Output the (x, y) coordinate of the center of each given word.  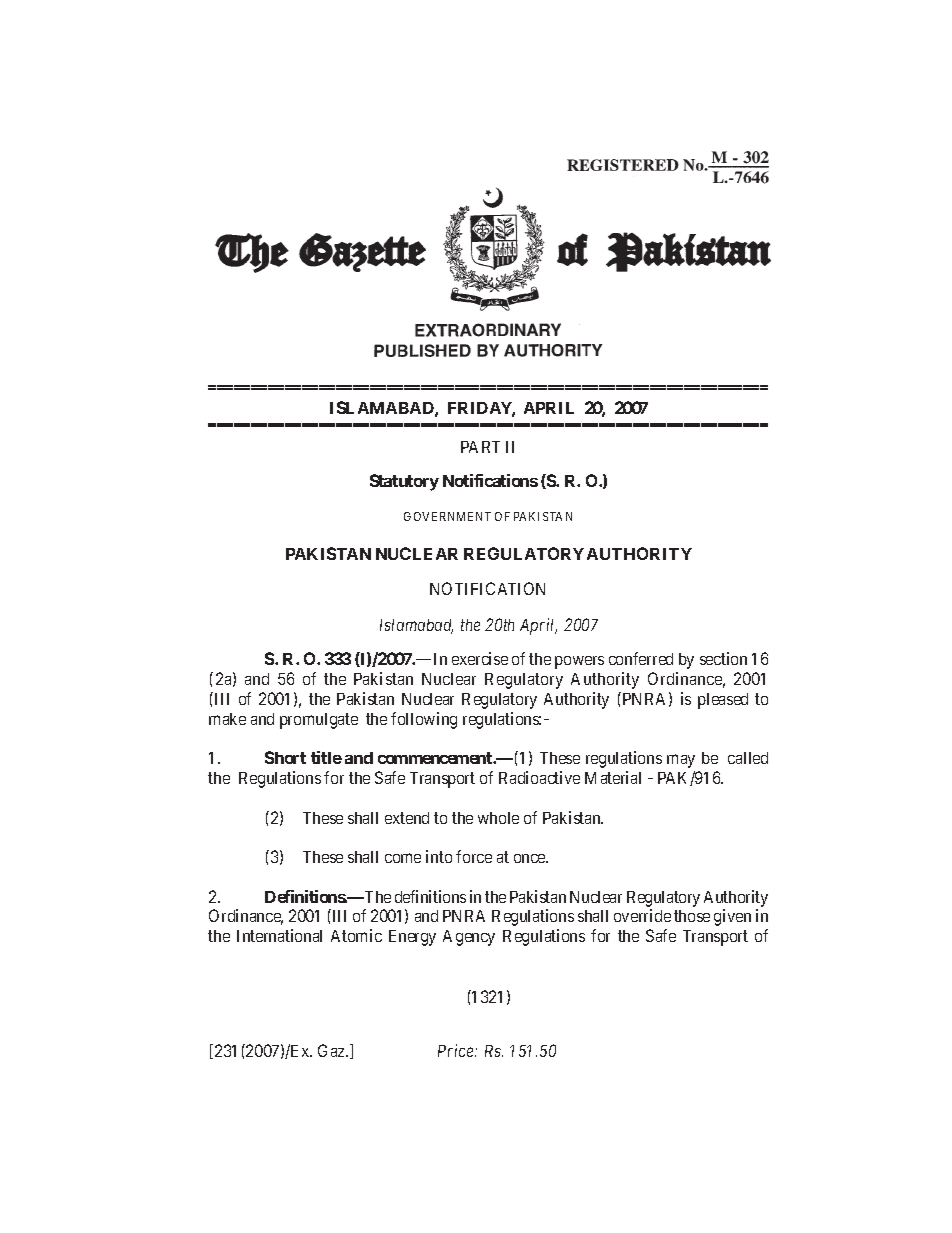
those (692, 916)
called (748, 758)
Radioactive (539, 777)
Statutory (404, 482)
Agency (469, 938)
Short (285, 757)
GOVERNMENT (447, 516)
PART (480, 447)
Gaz (332, 1050)
